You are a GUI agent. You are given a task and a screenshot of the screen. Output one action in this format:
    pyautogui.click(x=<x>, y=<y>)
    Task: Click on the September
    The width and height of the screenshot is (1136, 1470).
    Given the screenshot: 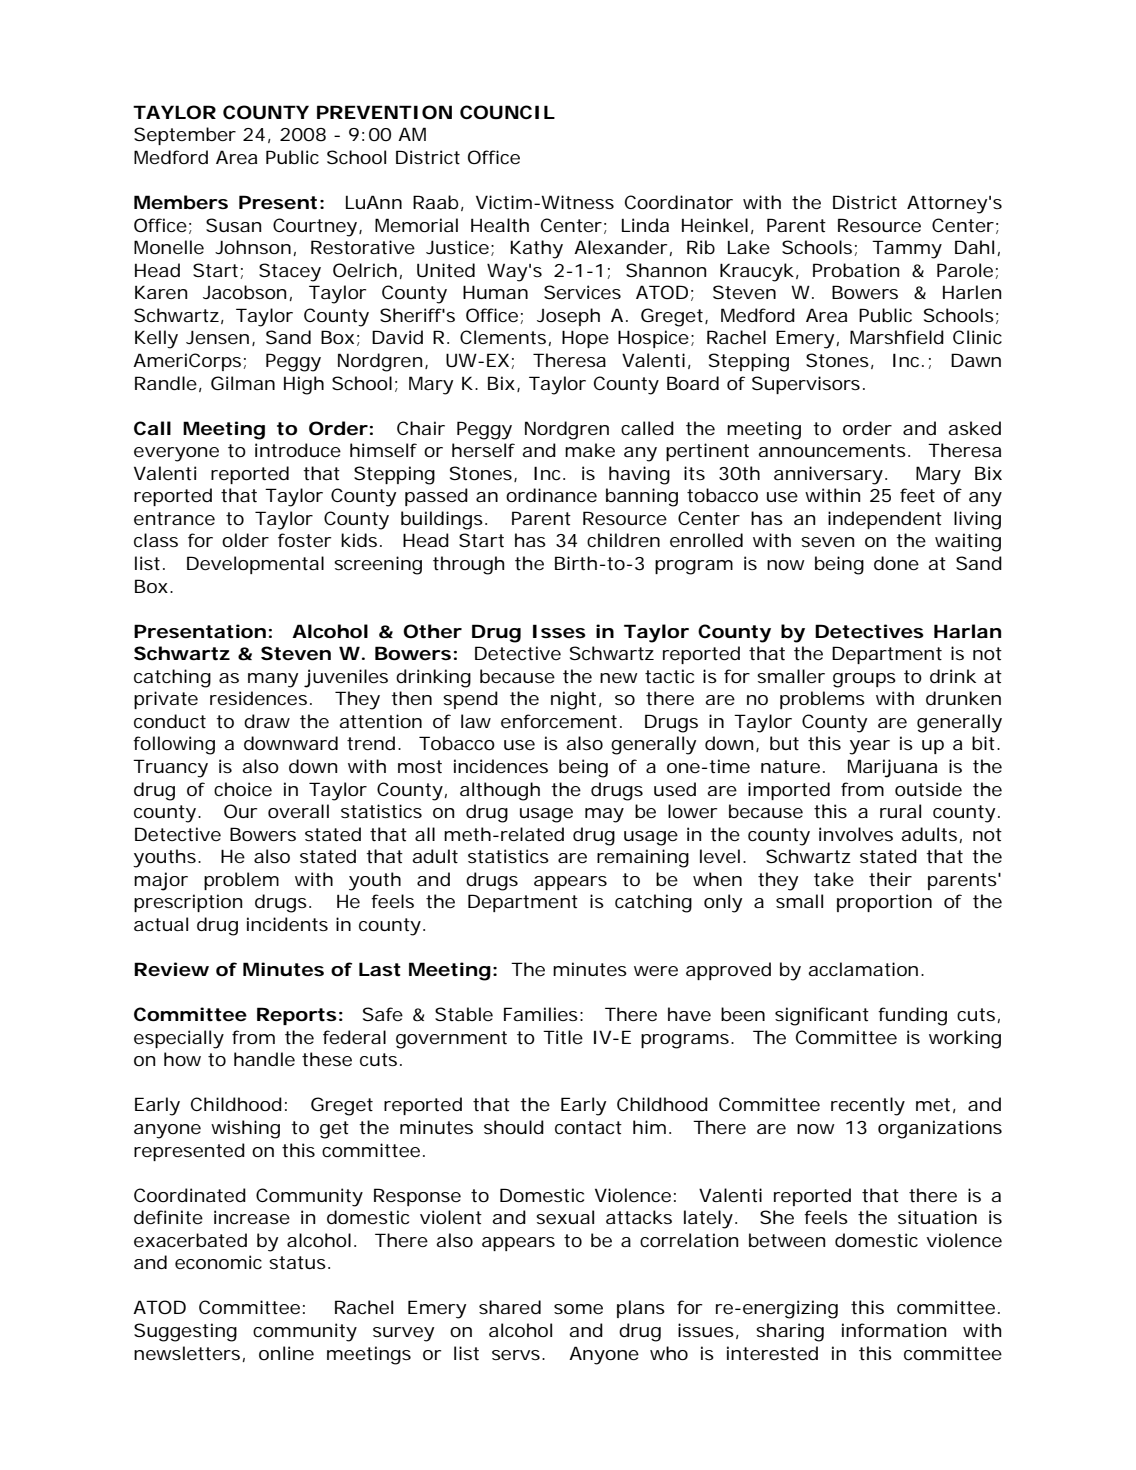 What is the action you would take?
    pyautogui.click(x=185, y=136)
